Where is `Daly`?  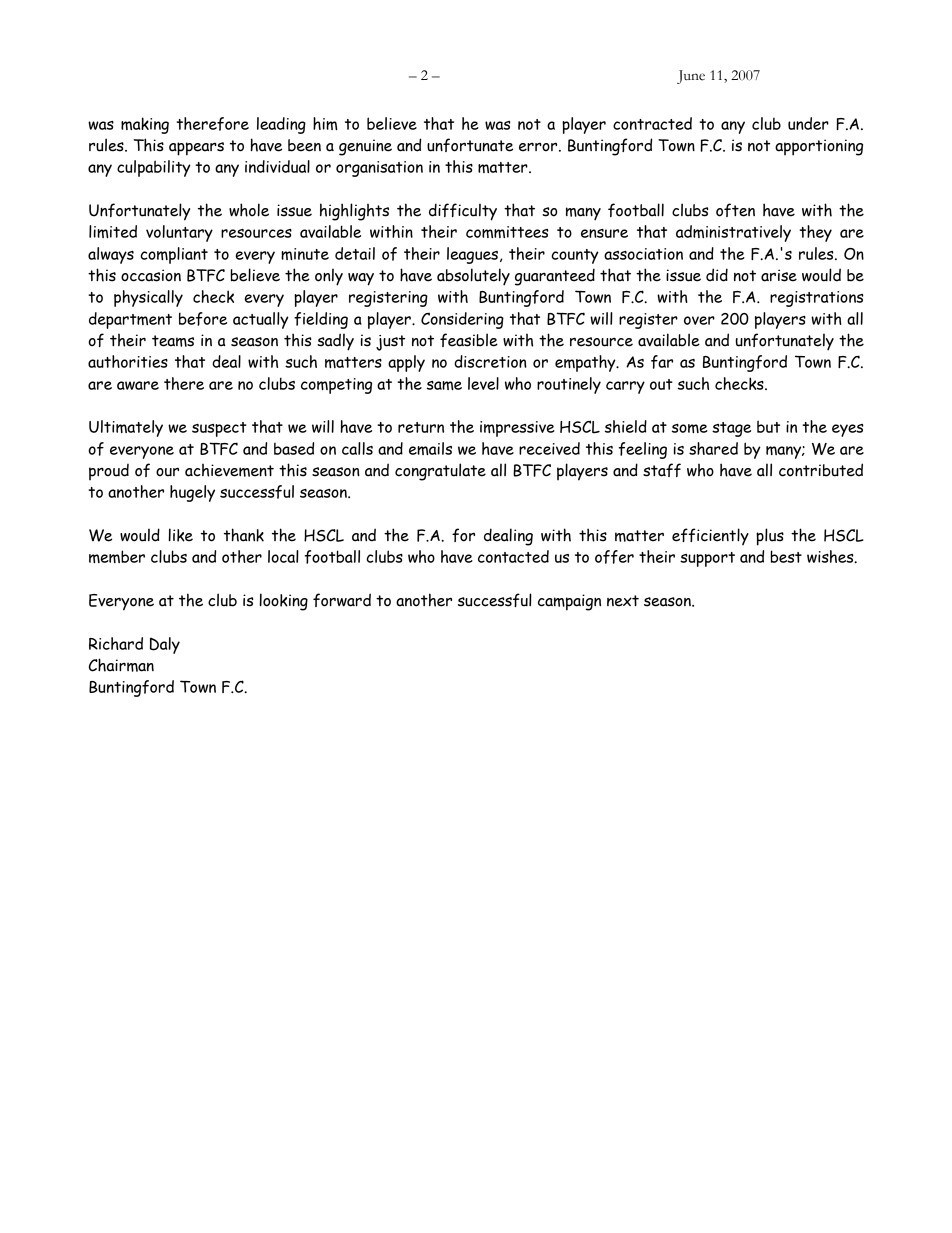 Daly is located at coordinates (165, 645).
